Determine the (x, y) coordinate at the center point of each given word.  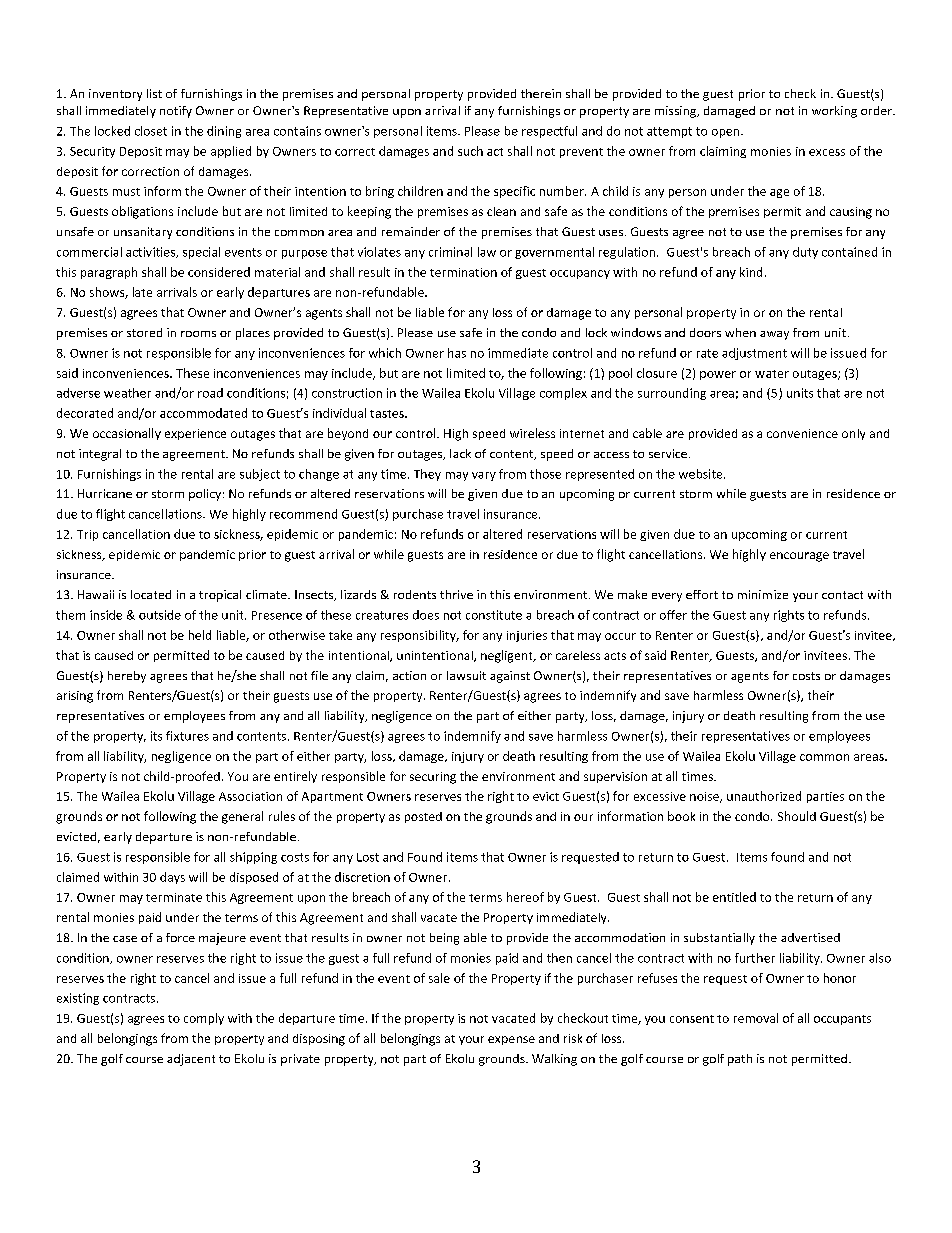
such (470, 151)
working (834, 112)
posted (423, 817)
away (774, 335)
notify (176, 112)
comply (204, 1019)
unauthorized (764, 796)
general (242, 817)
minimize (763, 594)
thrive (456, 594)
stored (144, 332)
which (385, 353)
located (151, 594)
